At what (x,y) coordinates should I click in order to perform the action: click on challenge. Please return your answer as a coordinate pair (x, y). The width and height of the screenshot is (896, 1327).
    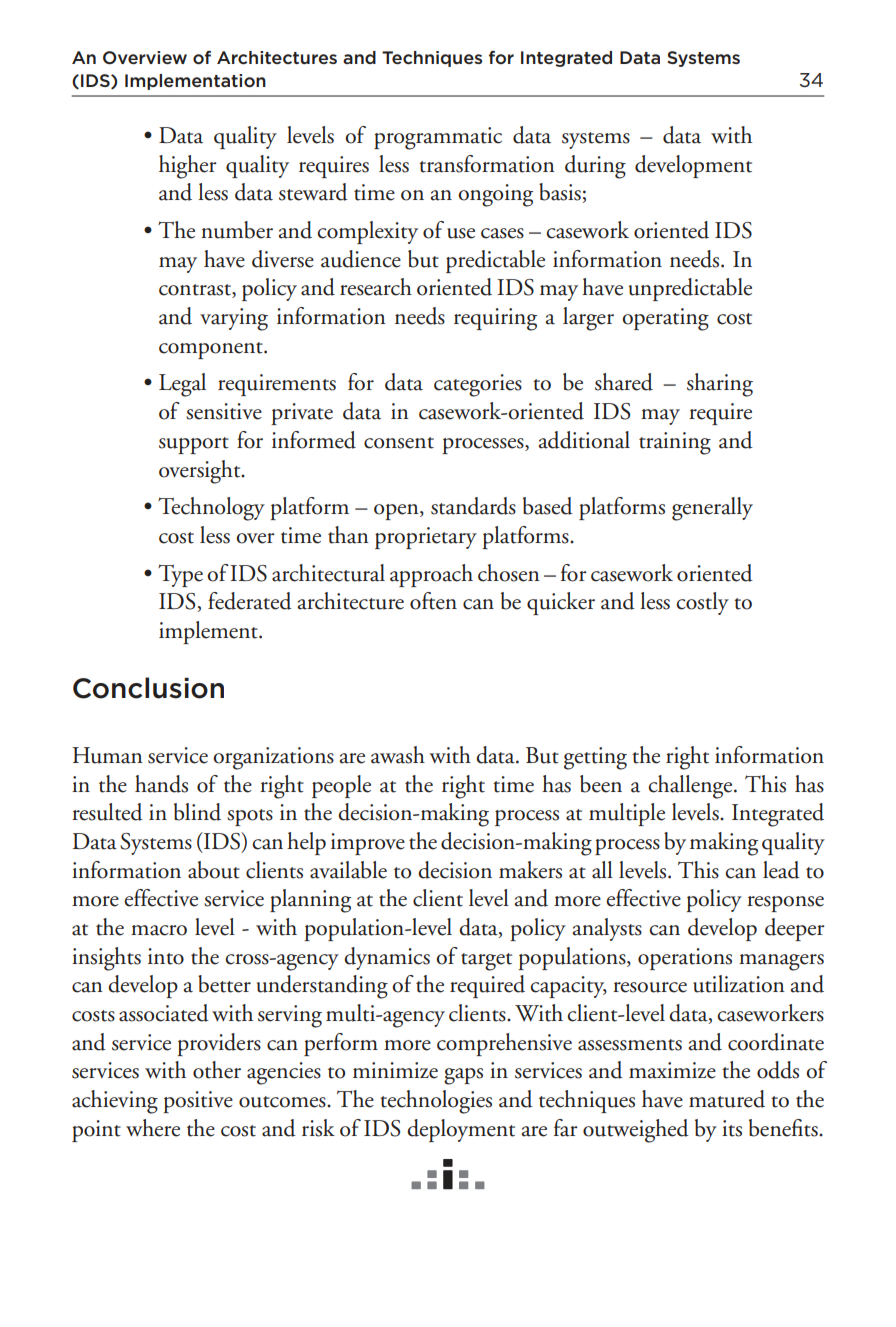
    Looking at the image, I should click on (691, 787).
